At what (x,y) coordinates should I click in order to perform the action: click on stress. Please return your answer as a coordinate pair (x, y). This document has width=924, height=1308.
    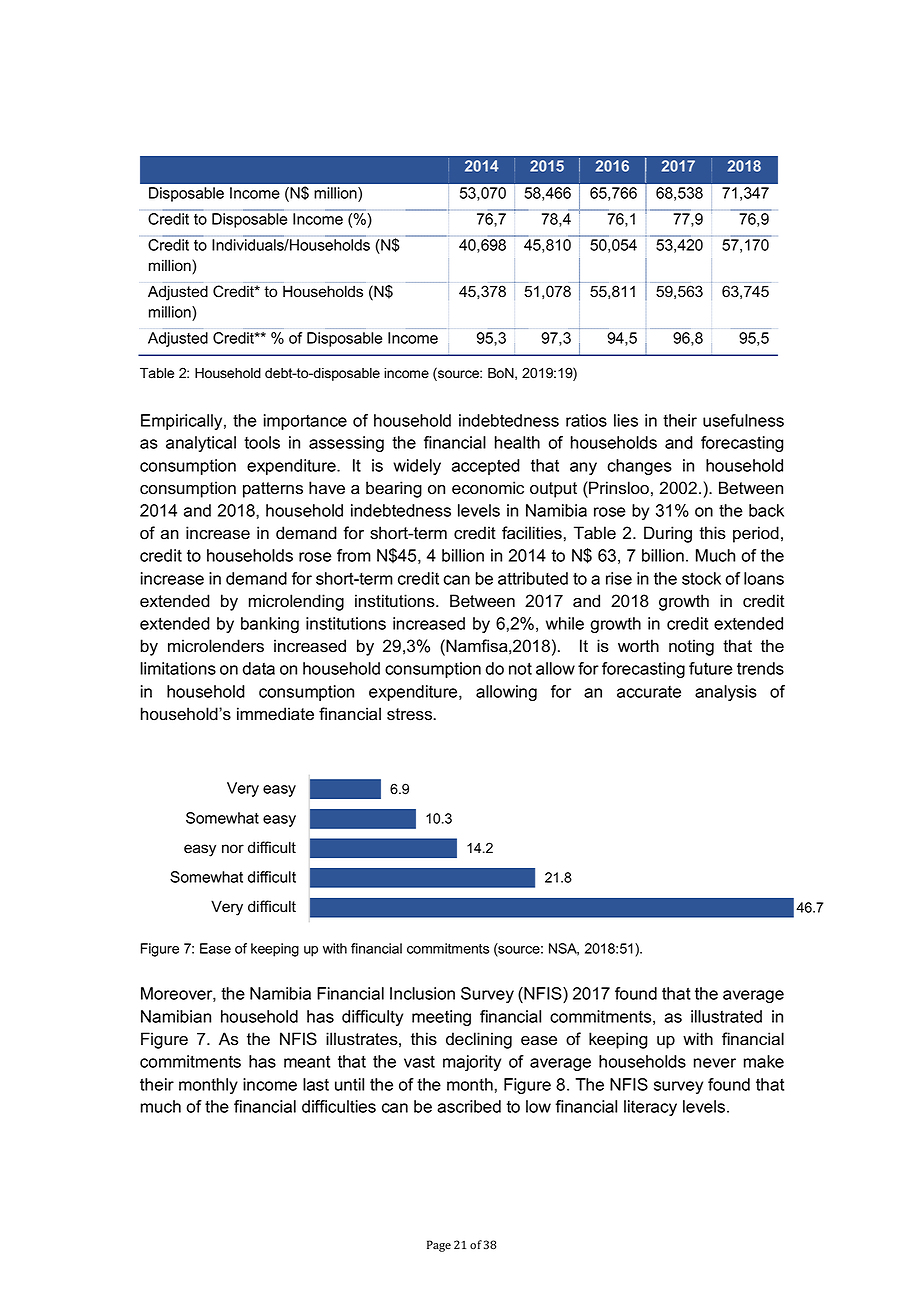
    Looking at the image, I should click on (411, 714).
